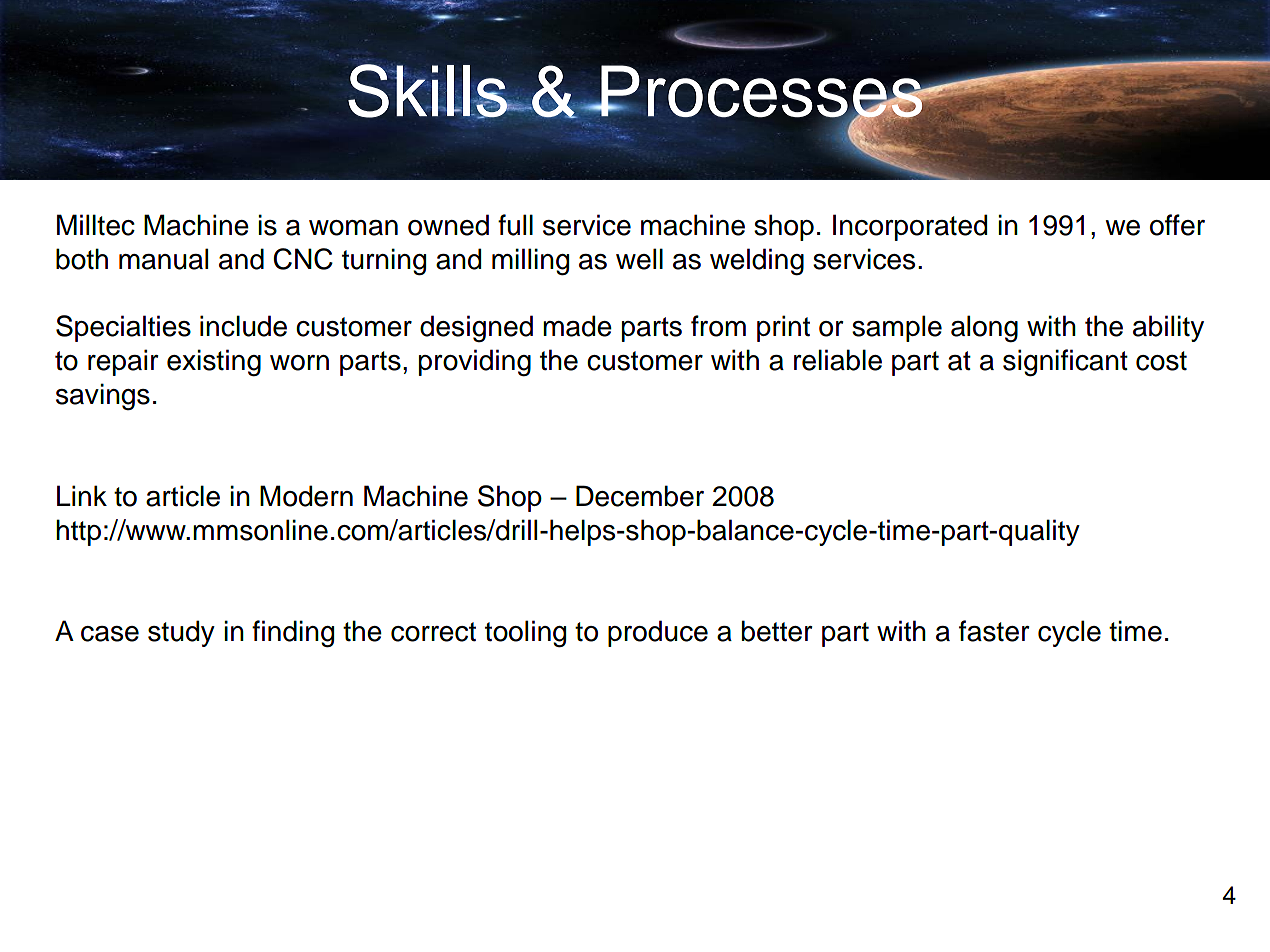 The image size is (1270, 952). What do you see at coordinates (910, 227) in the screenshot?
I see `Incorporated` at bounding box center [910, 227].
